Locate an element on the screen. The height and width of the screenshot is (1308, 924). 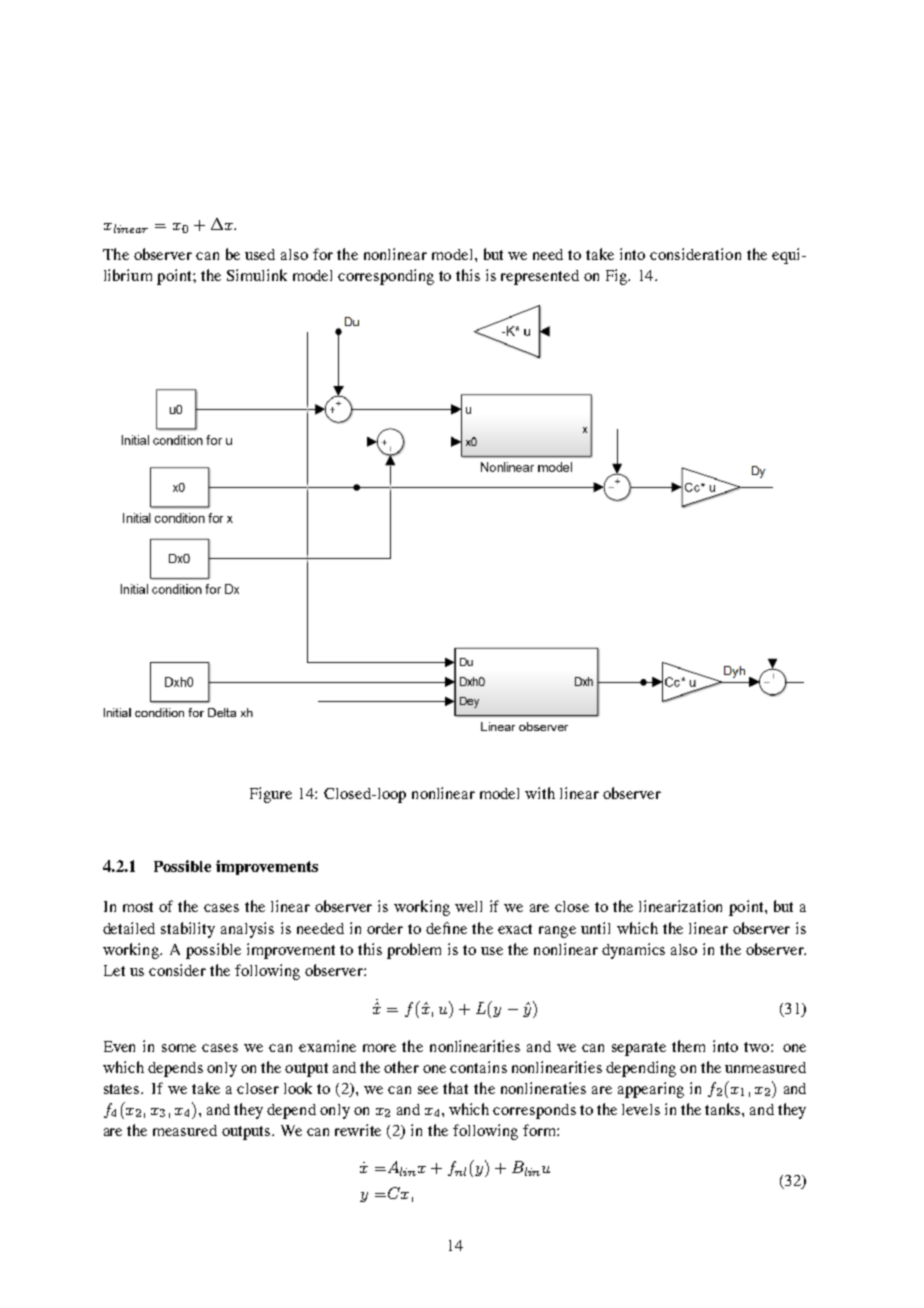
Simulink is located at coordinates (257, 275).
